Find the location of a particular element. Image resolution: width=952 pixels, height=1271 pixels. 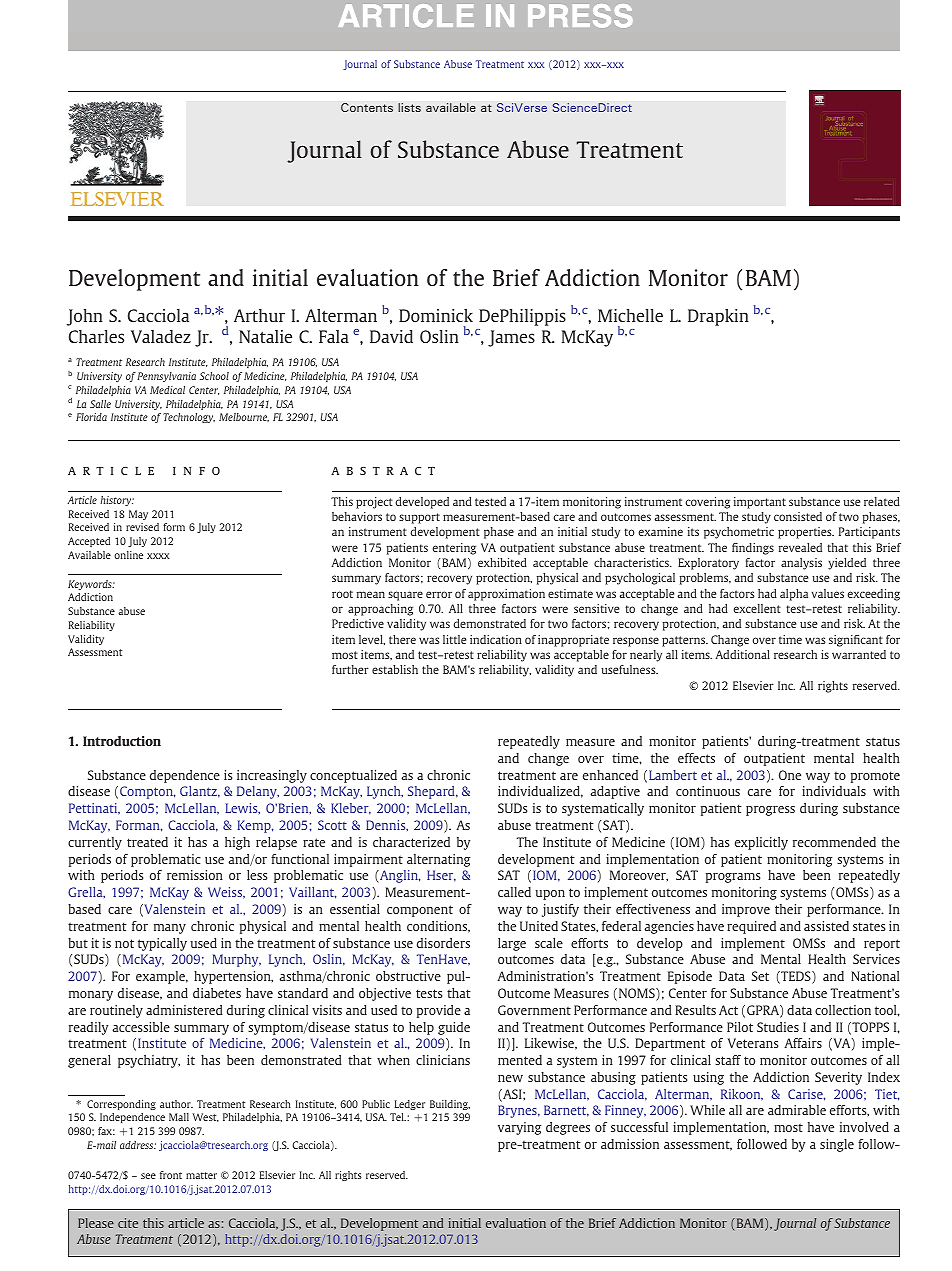

Additional is located at coordinates (743, 654).
